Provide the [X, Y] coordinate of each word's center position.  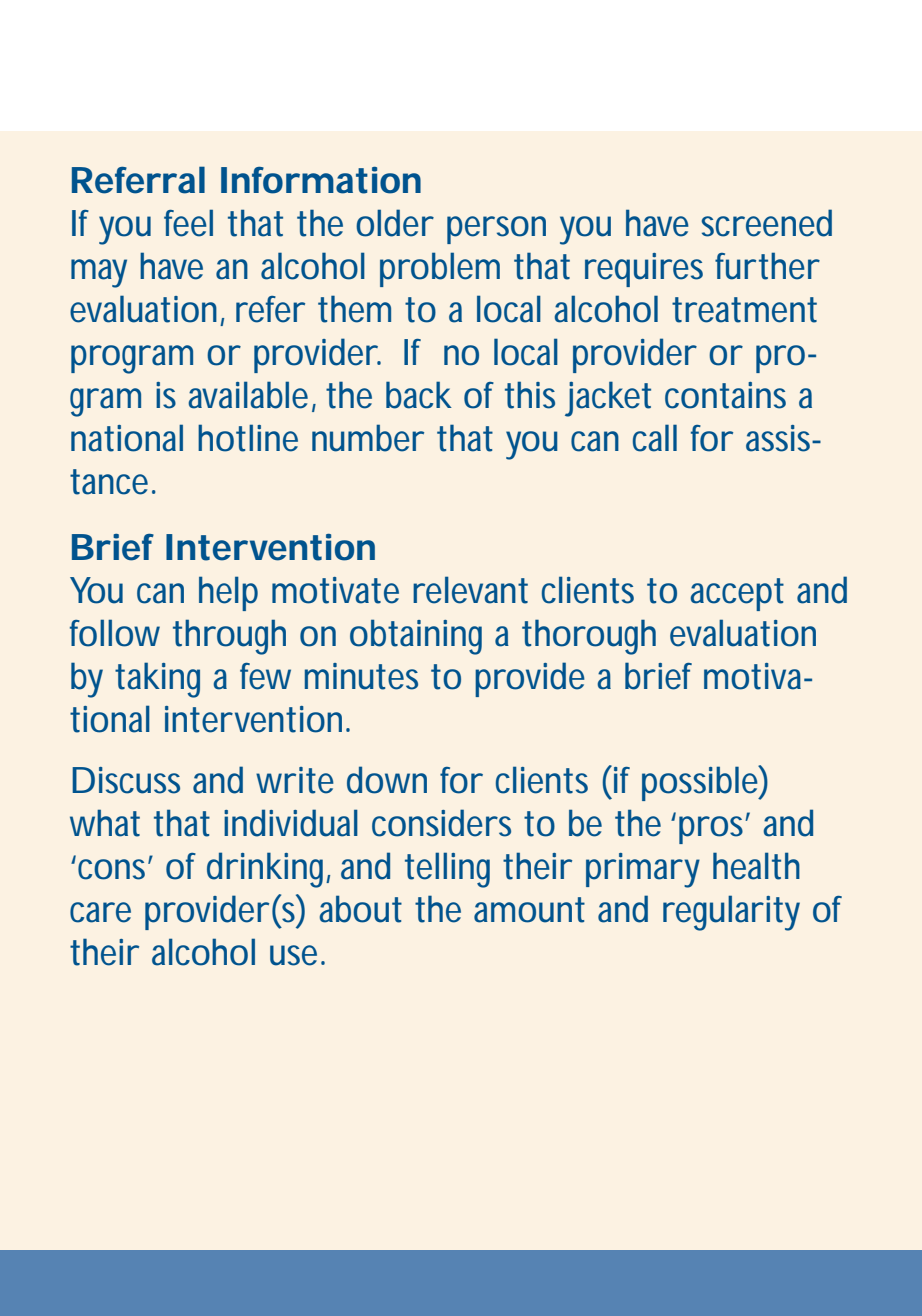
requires [644, 270]
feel [188, 223]
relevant [470, 590]
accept [737, 594]
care [100, 912]
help [228, 593]
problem [440, 269]
